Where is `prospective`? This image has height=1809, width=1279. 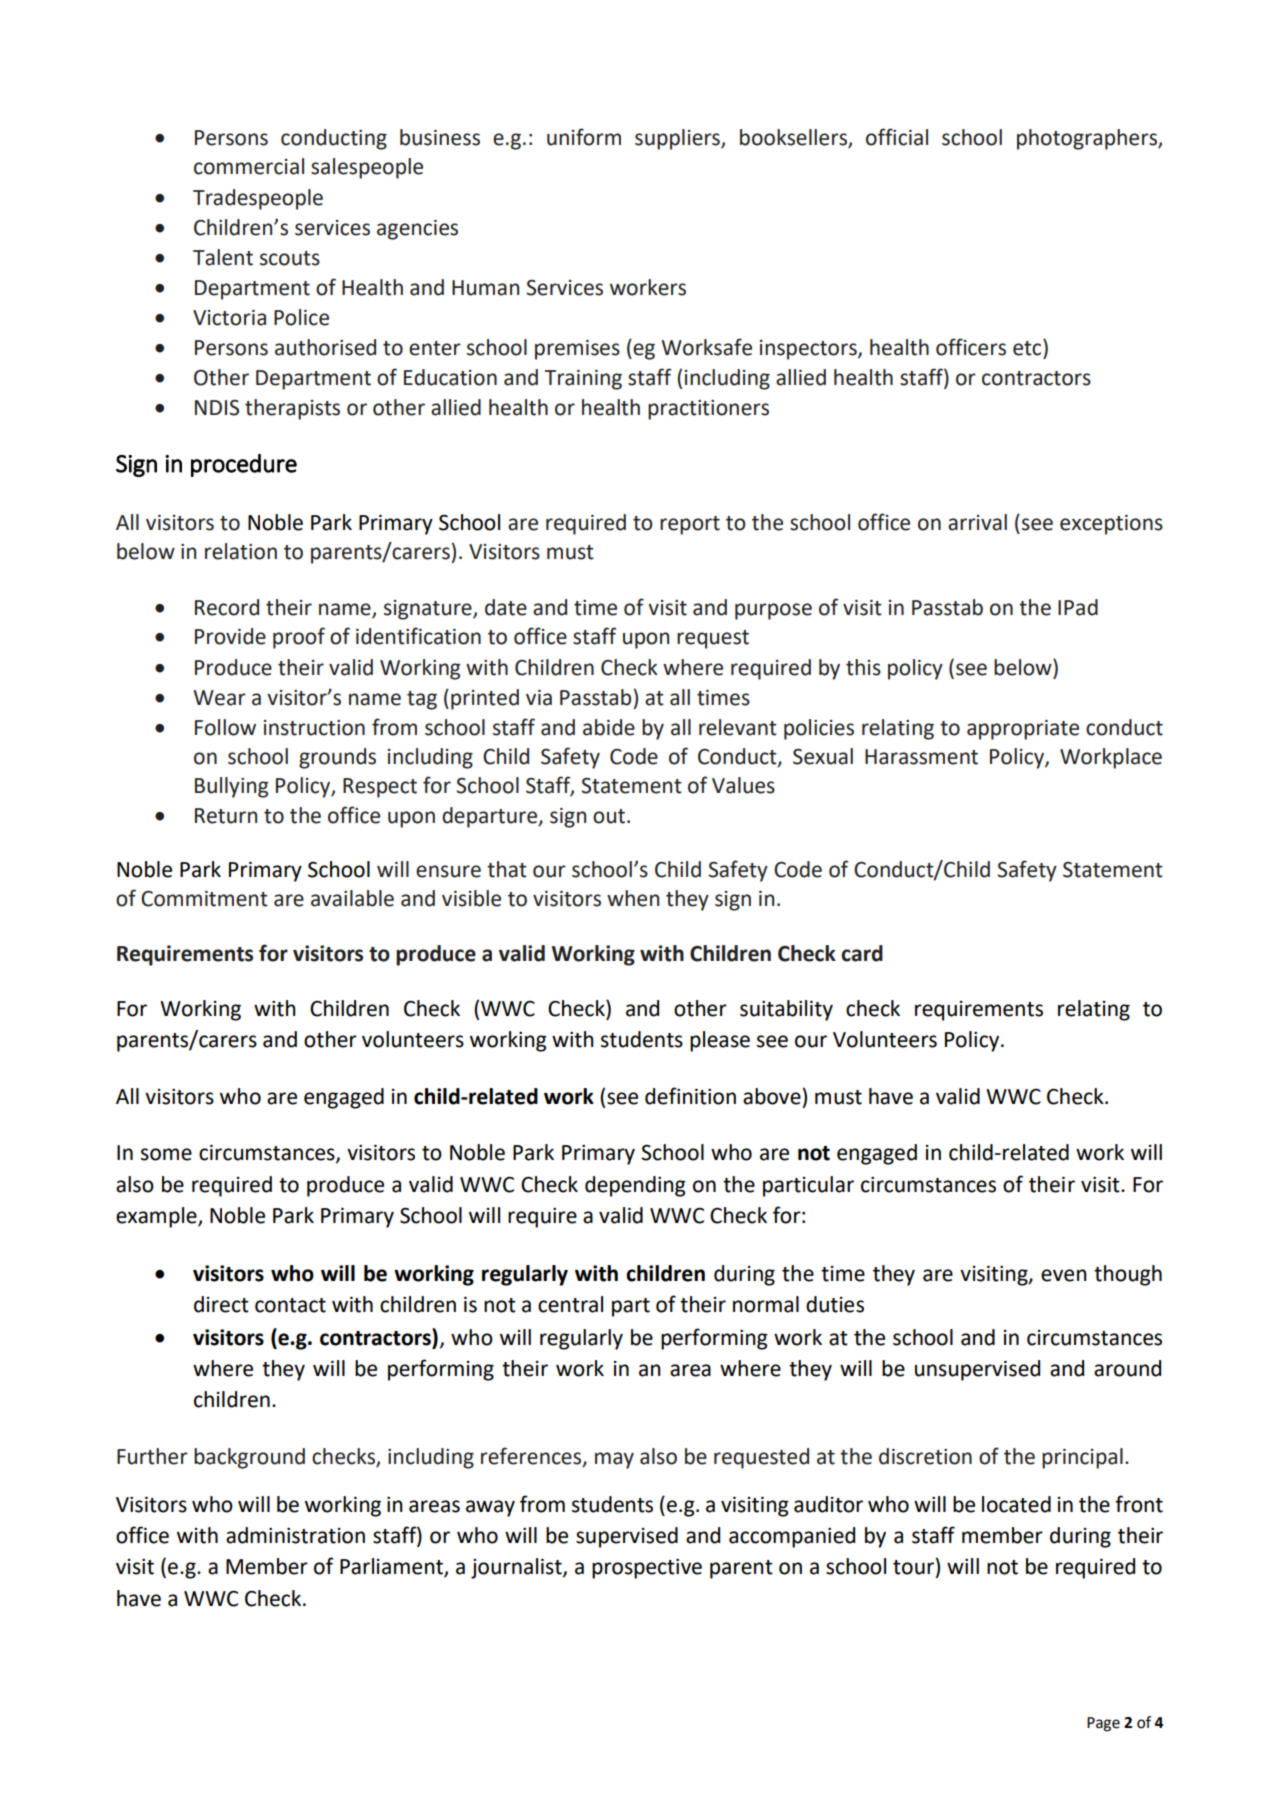 prospective is located at coordinates (647, 1569).
